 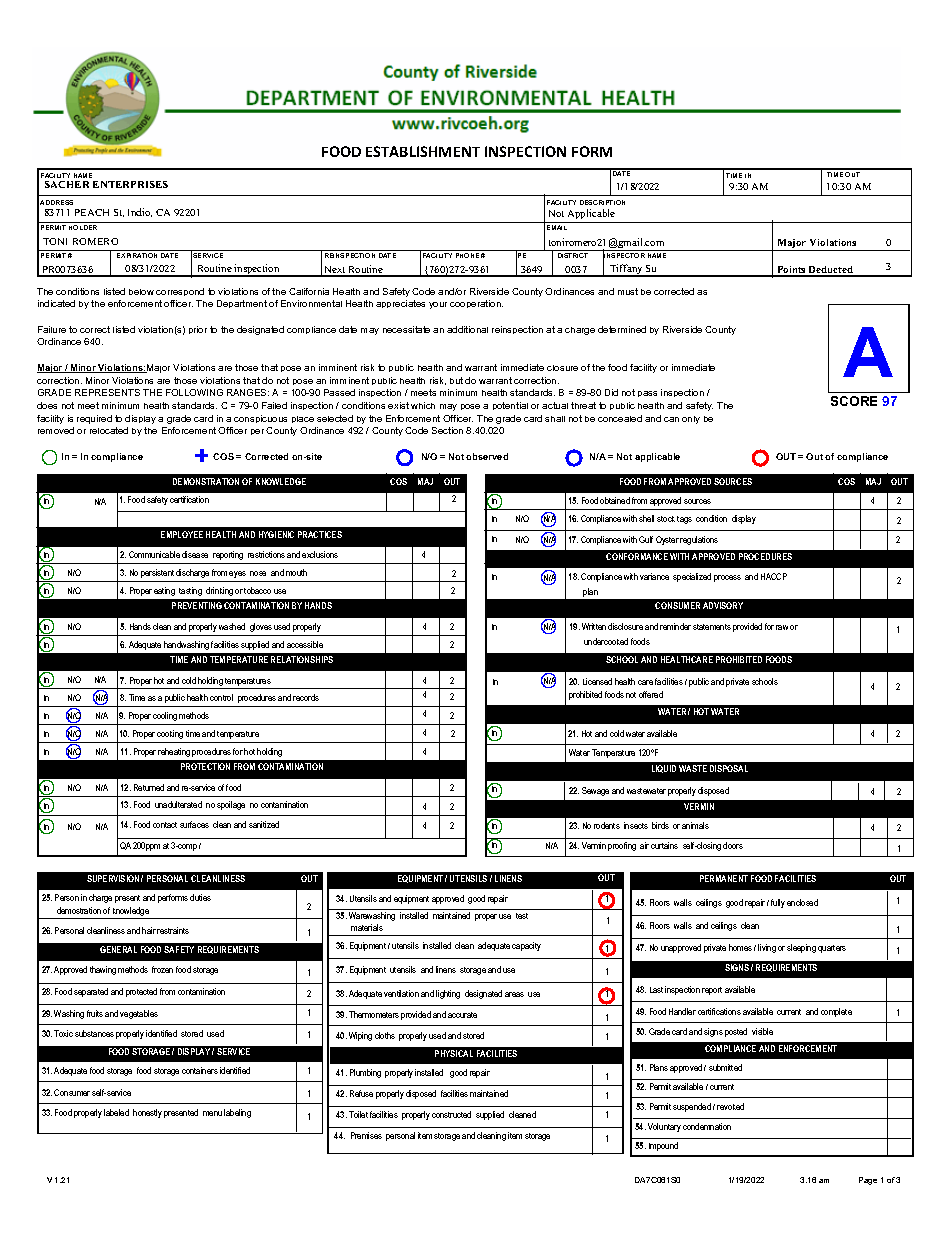 I want to click on Points, so click(x=791, y=271).
